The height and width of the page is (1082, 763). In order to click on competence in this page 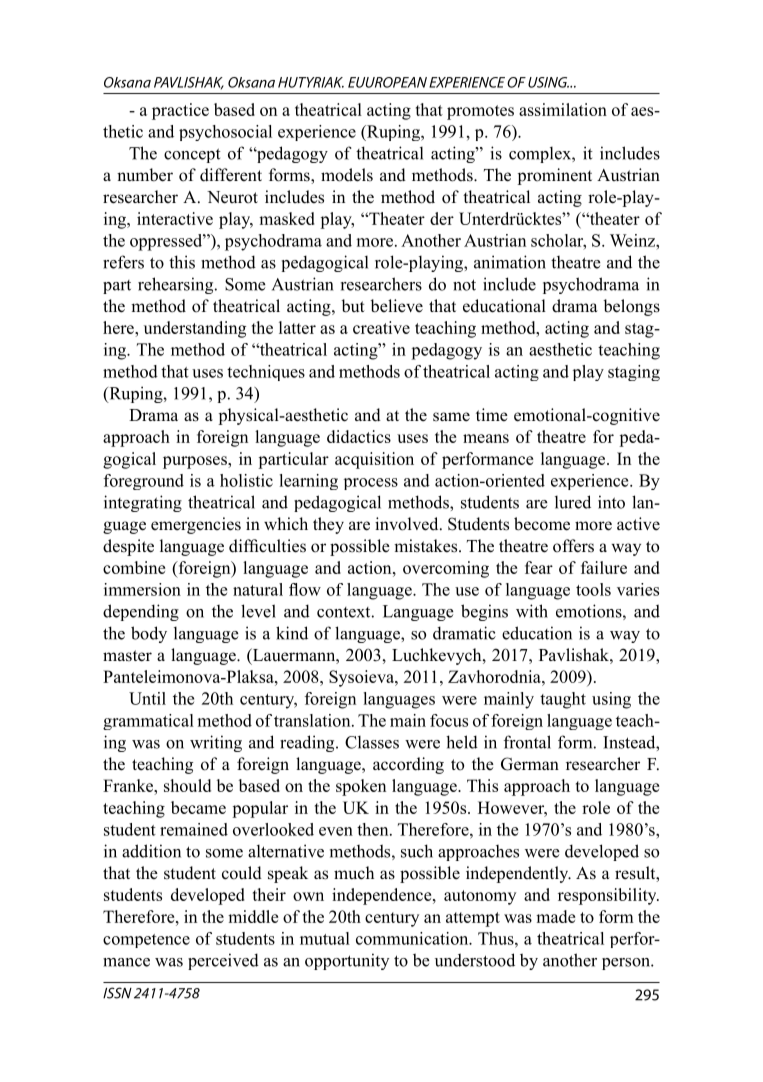, I will do `click(146, 941)`.
